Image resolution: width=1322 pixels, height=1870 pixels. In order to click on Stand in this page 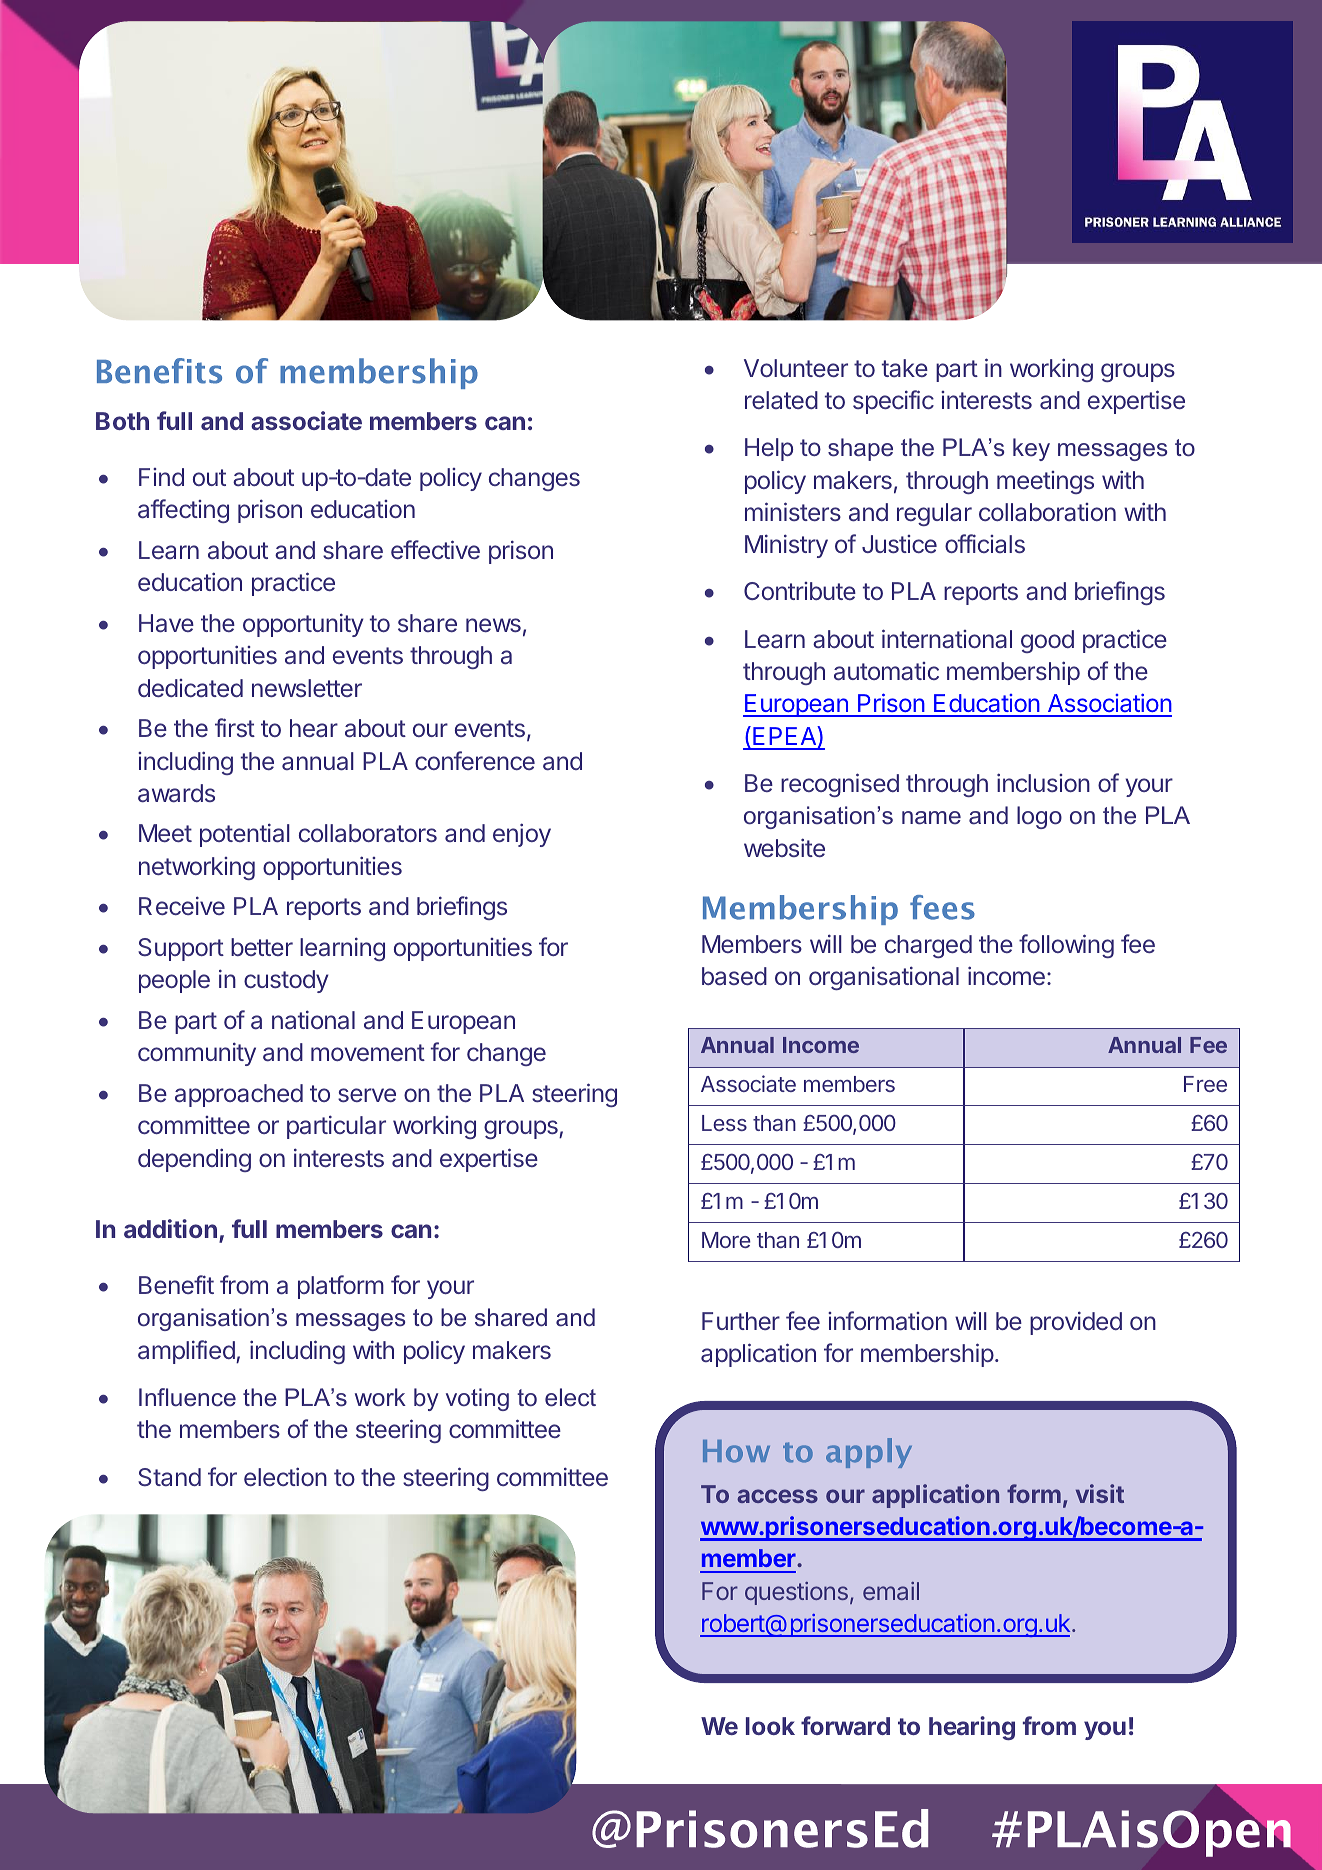, I will do `click(169, 1477)`.
